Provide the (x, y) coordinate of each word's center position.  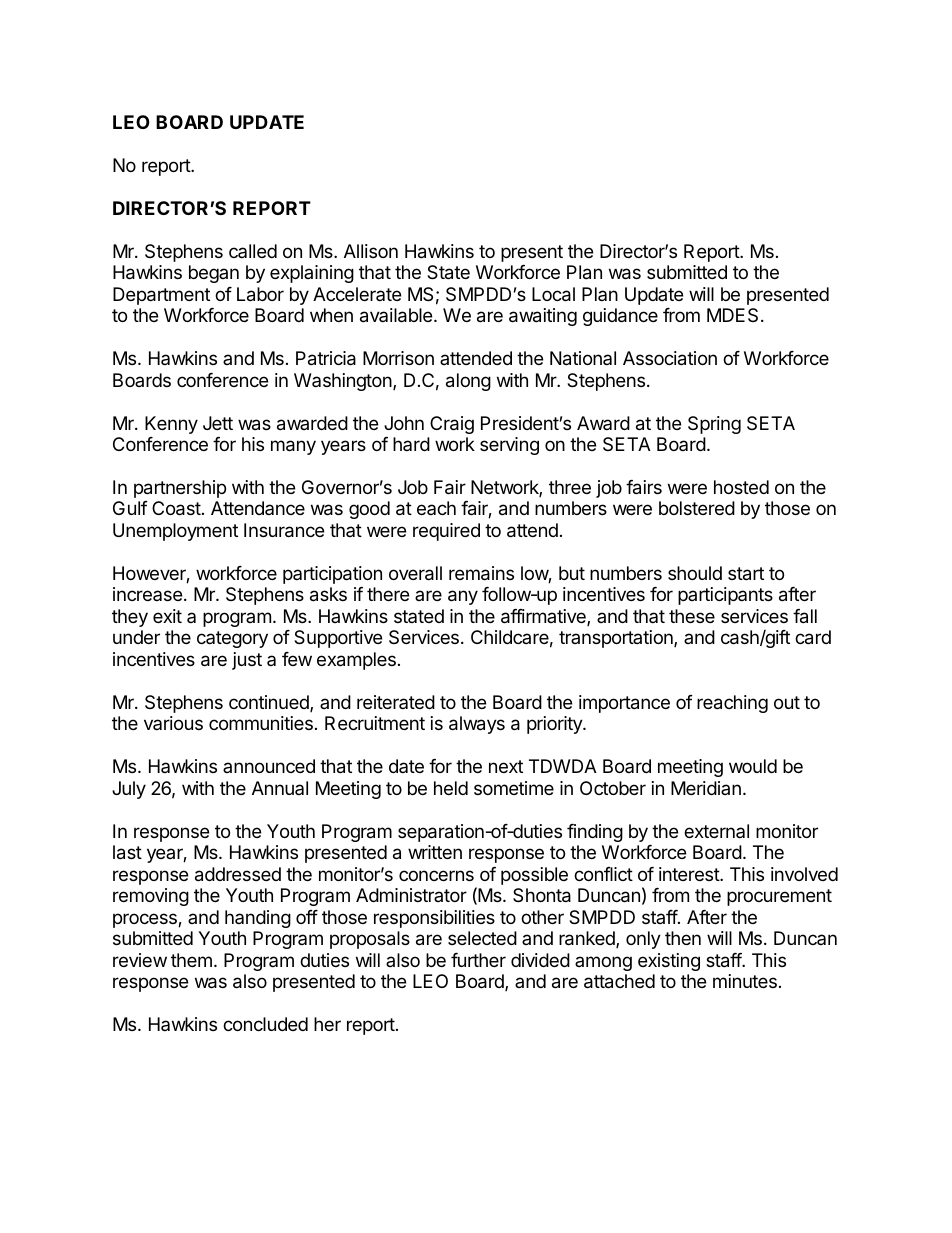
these (692, 616)
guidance (620, 317)
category (232, 639)
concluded (265, 1024)
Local (553, 294)
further (478, 960)
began (214, 274)
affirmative (544, 617)
